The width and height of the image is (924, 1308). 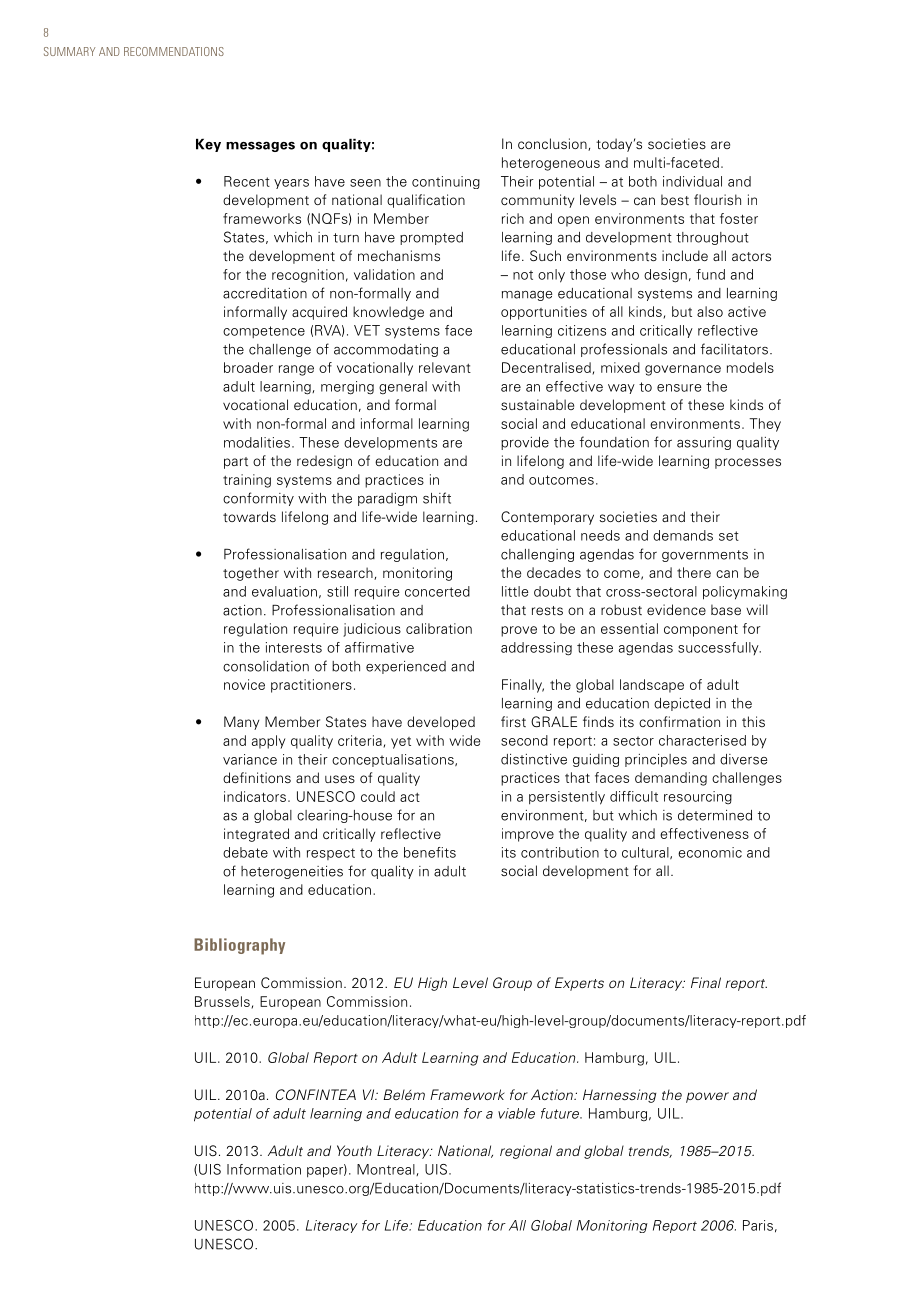 I want to click on Bibliography, so click(x=239, y=946).
